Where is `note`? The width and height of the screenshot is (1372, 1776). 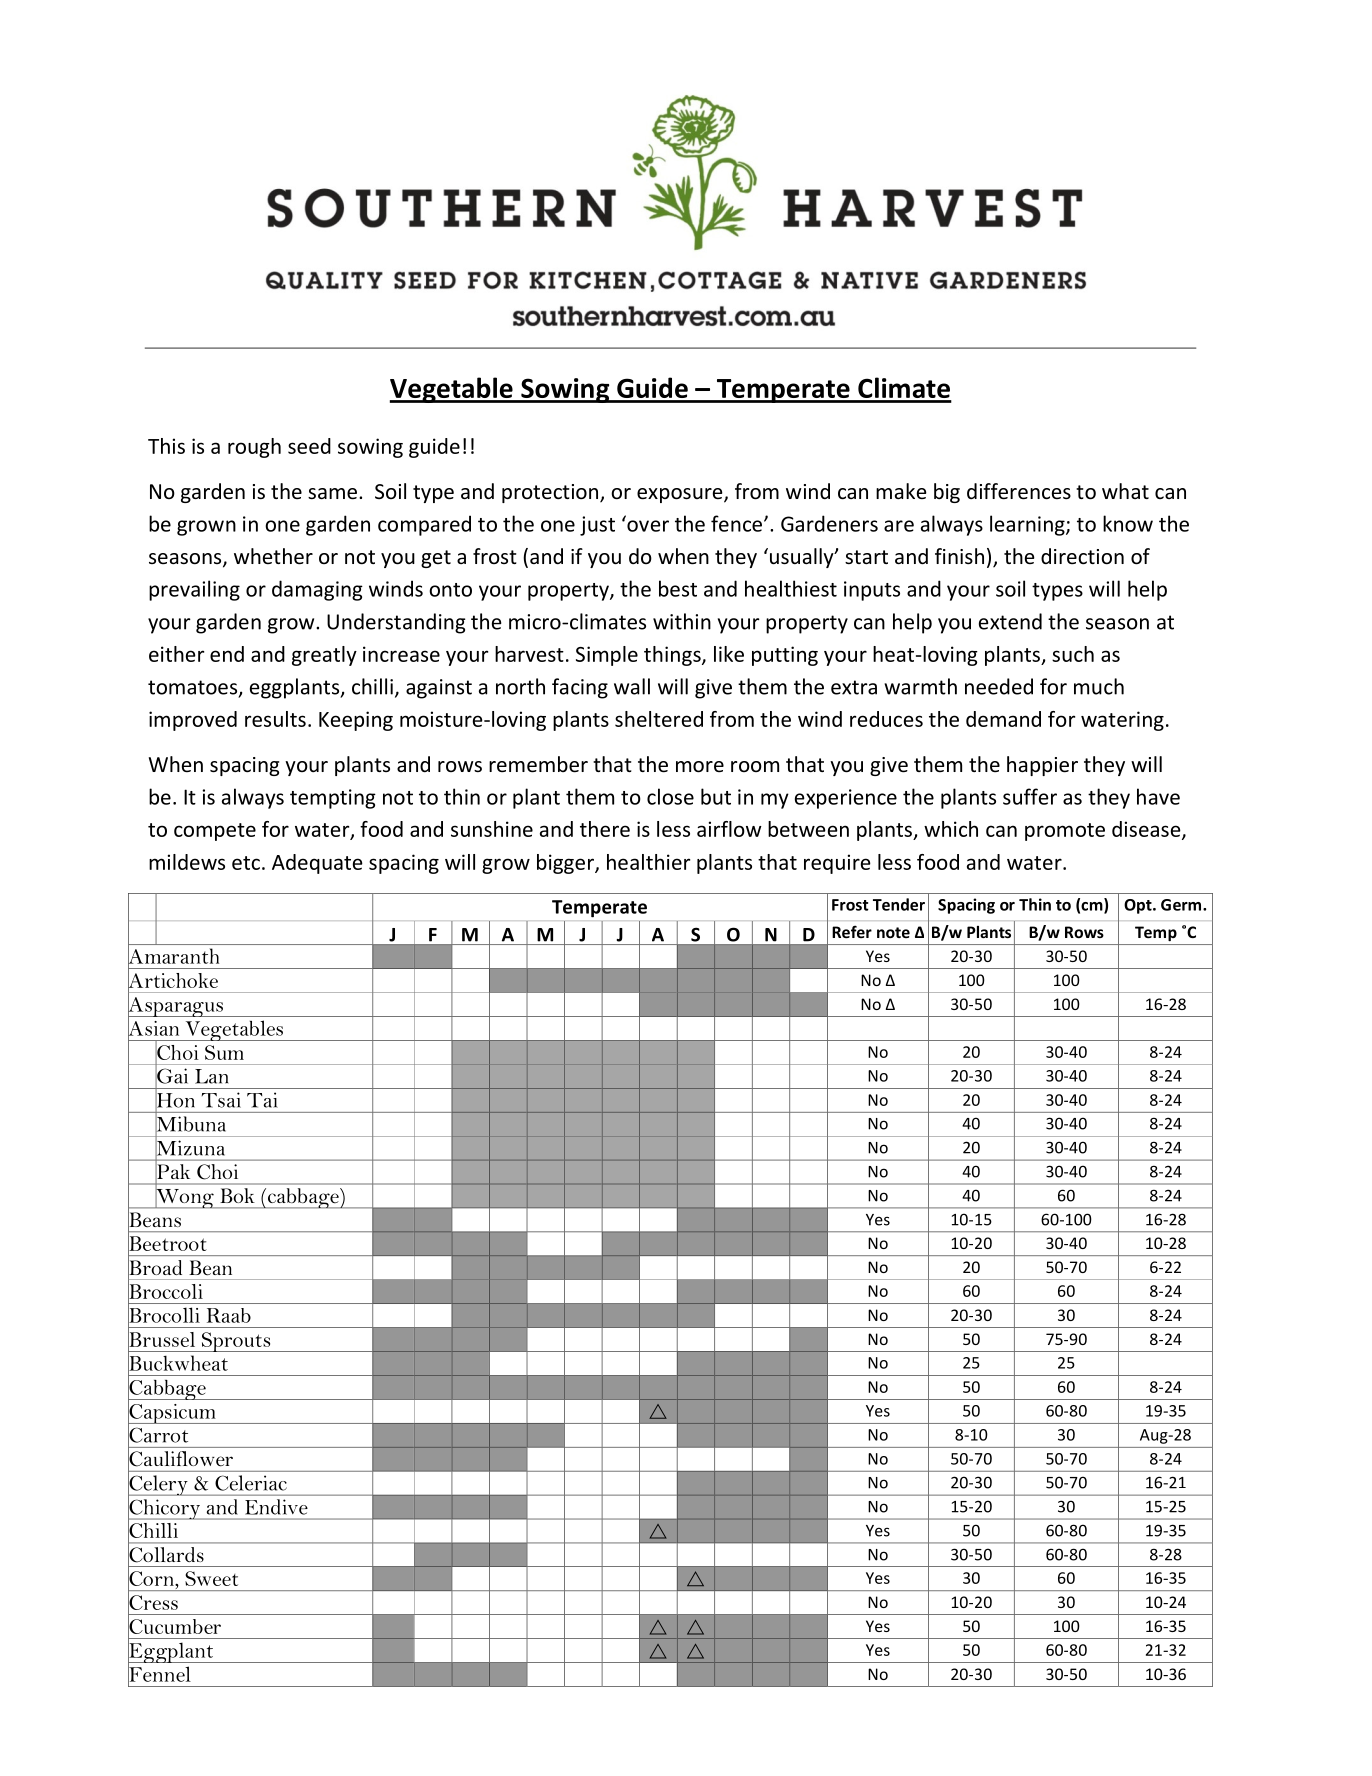
note is located at coordinates (893, 932).
